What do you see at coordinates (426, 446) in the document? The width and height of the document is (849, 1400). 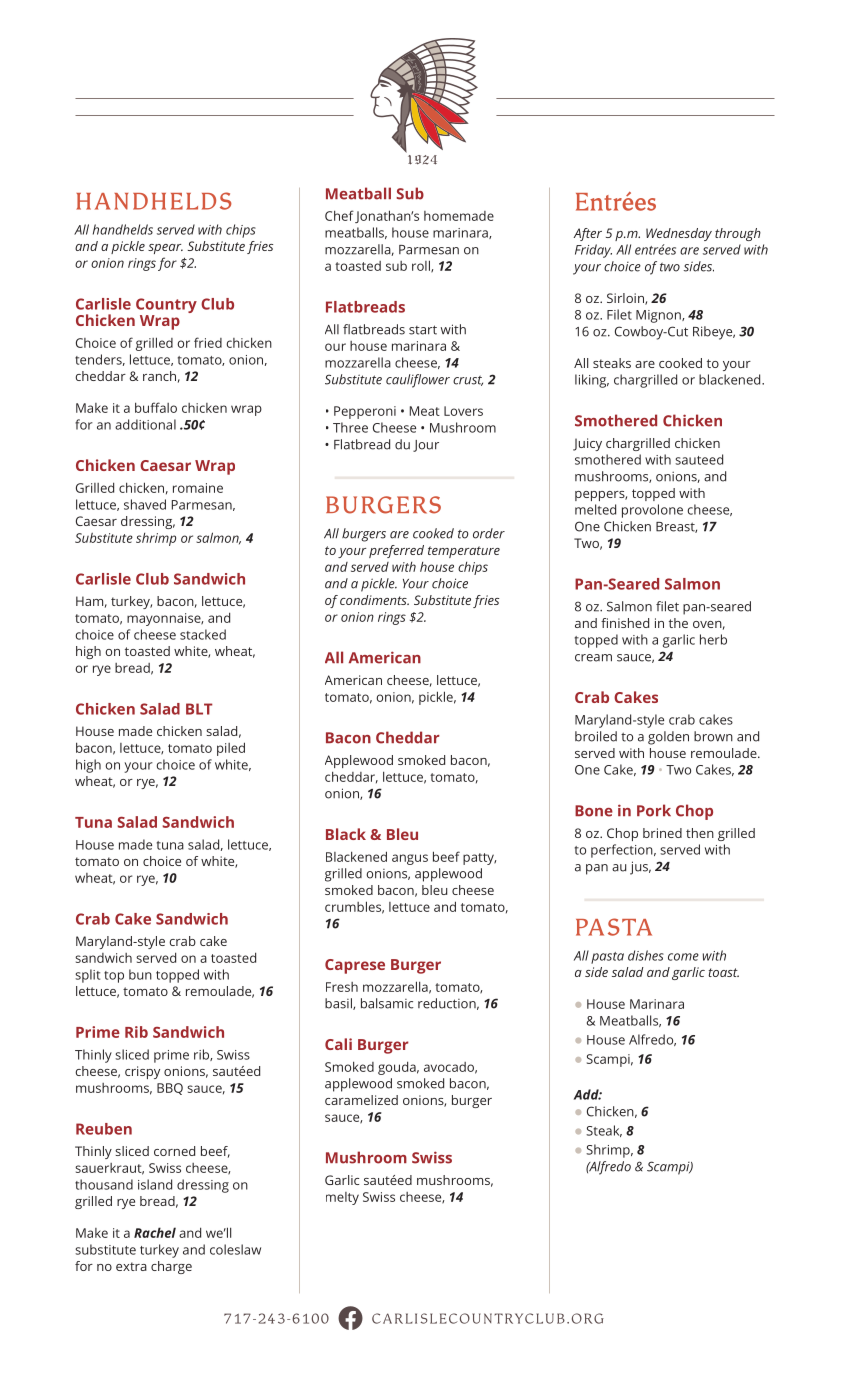 I see `Jour` at bounding box center [426, 446].
